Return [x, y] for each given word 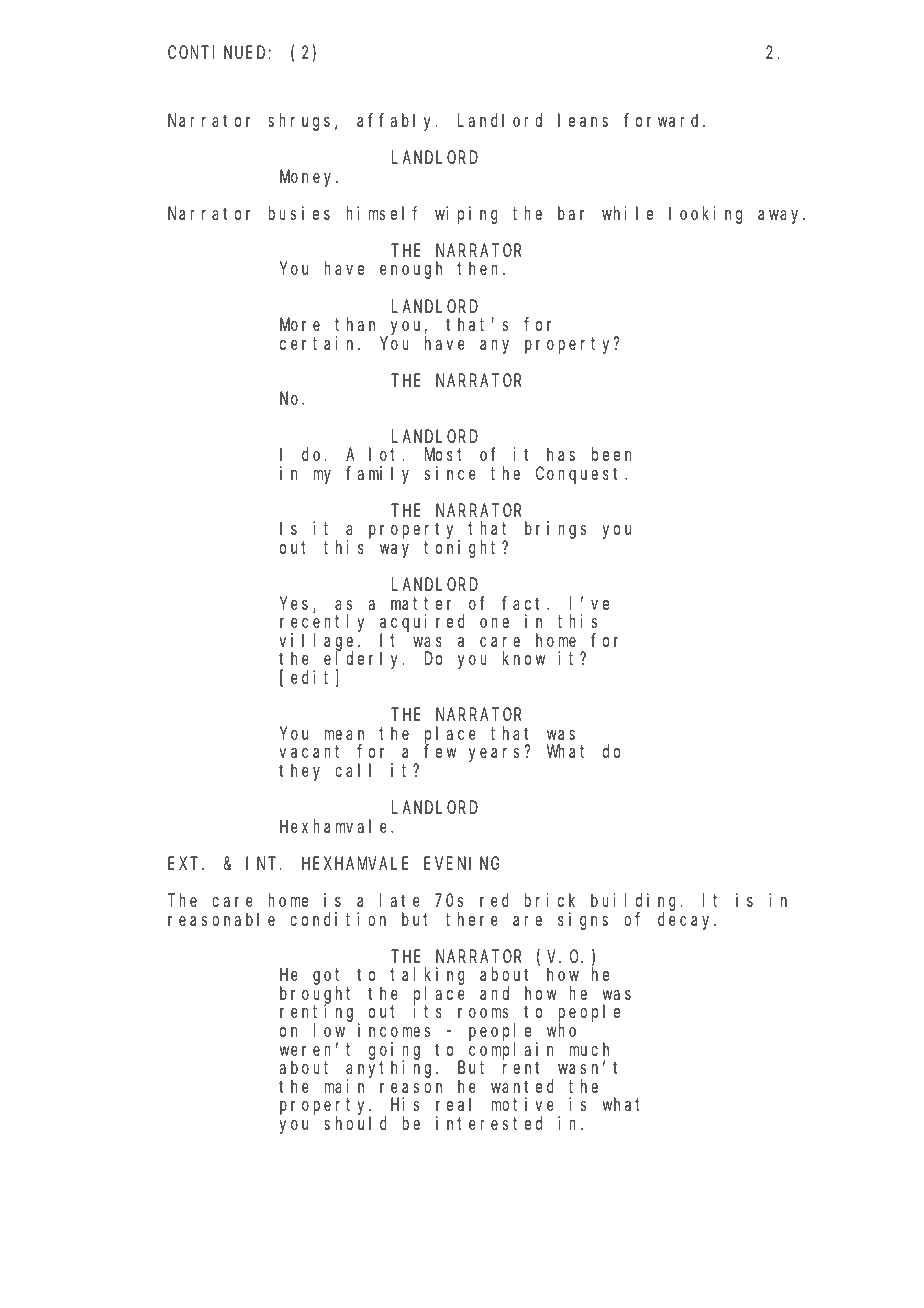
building [636, 903]
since [450, 473]
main [344, 1086]
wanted [522, 1086]
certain [319, 343]
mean [344, 735]
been [611, 454]
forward [664, 120]
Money [308, 178]
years [494, 755]
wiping [466, 215]
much [589, 1049]
